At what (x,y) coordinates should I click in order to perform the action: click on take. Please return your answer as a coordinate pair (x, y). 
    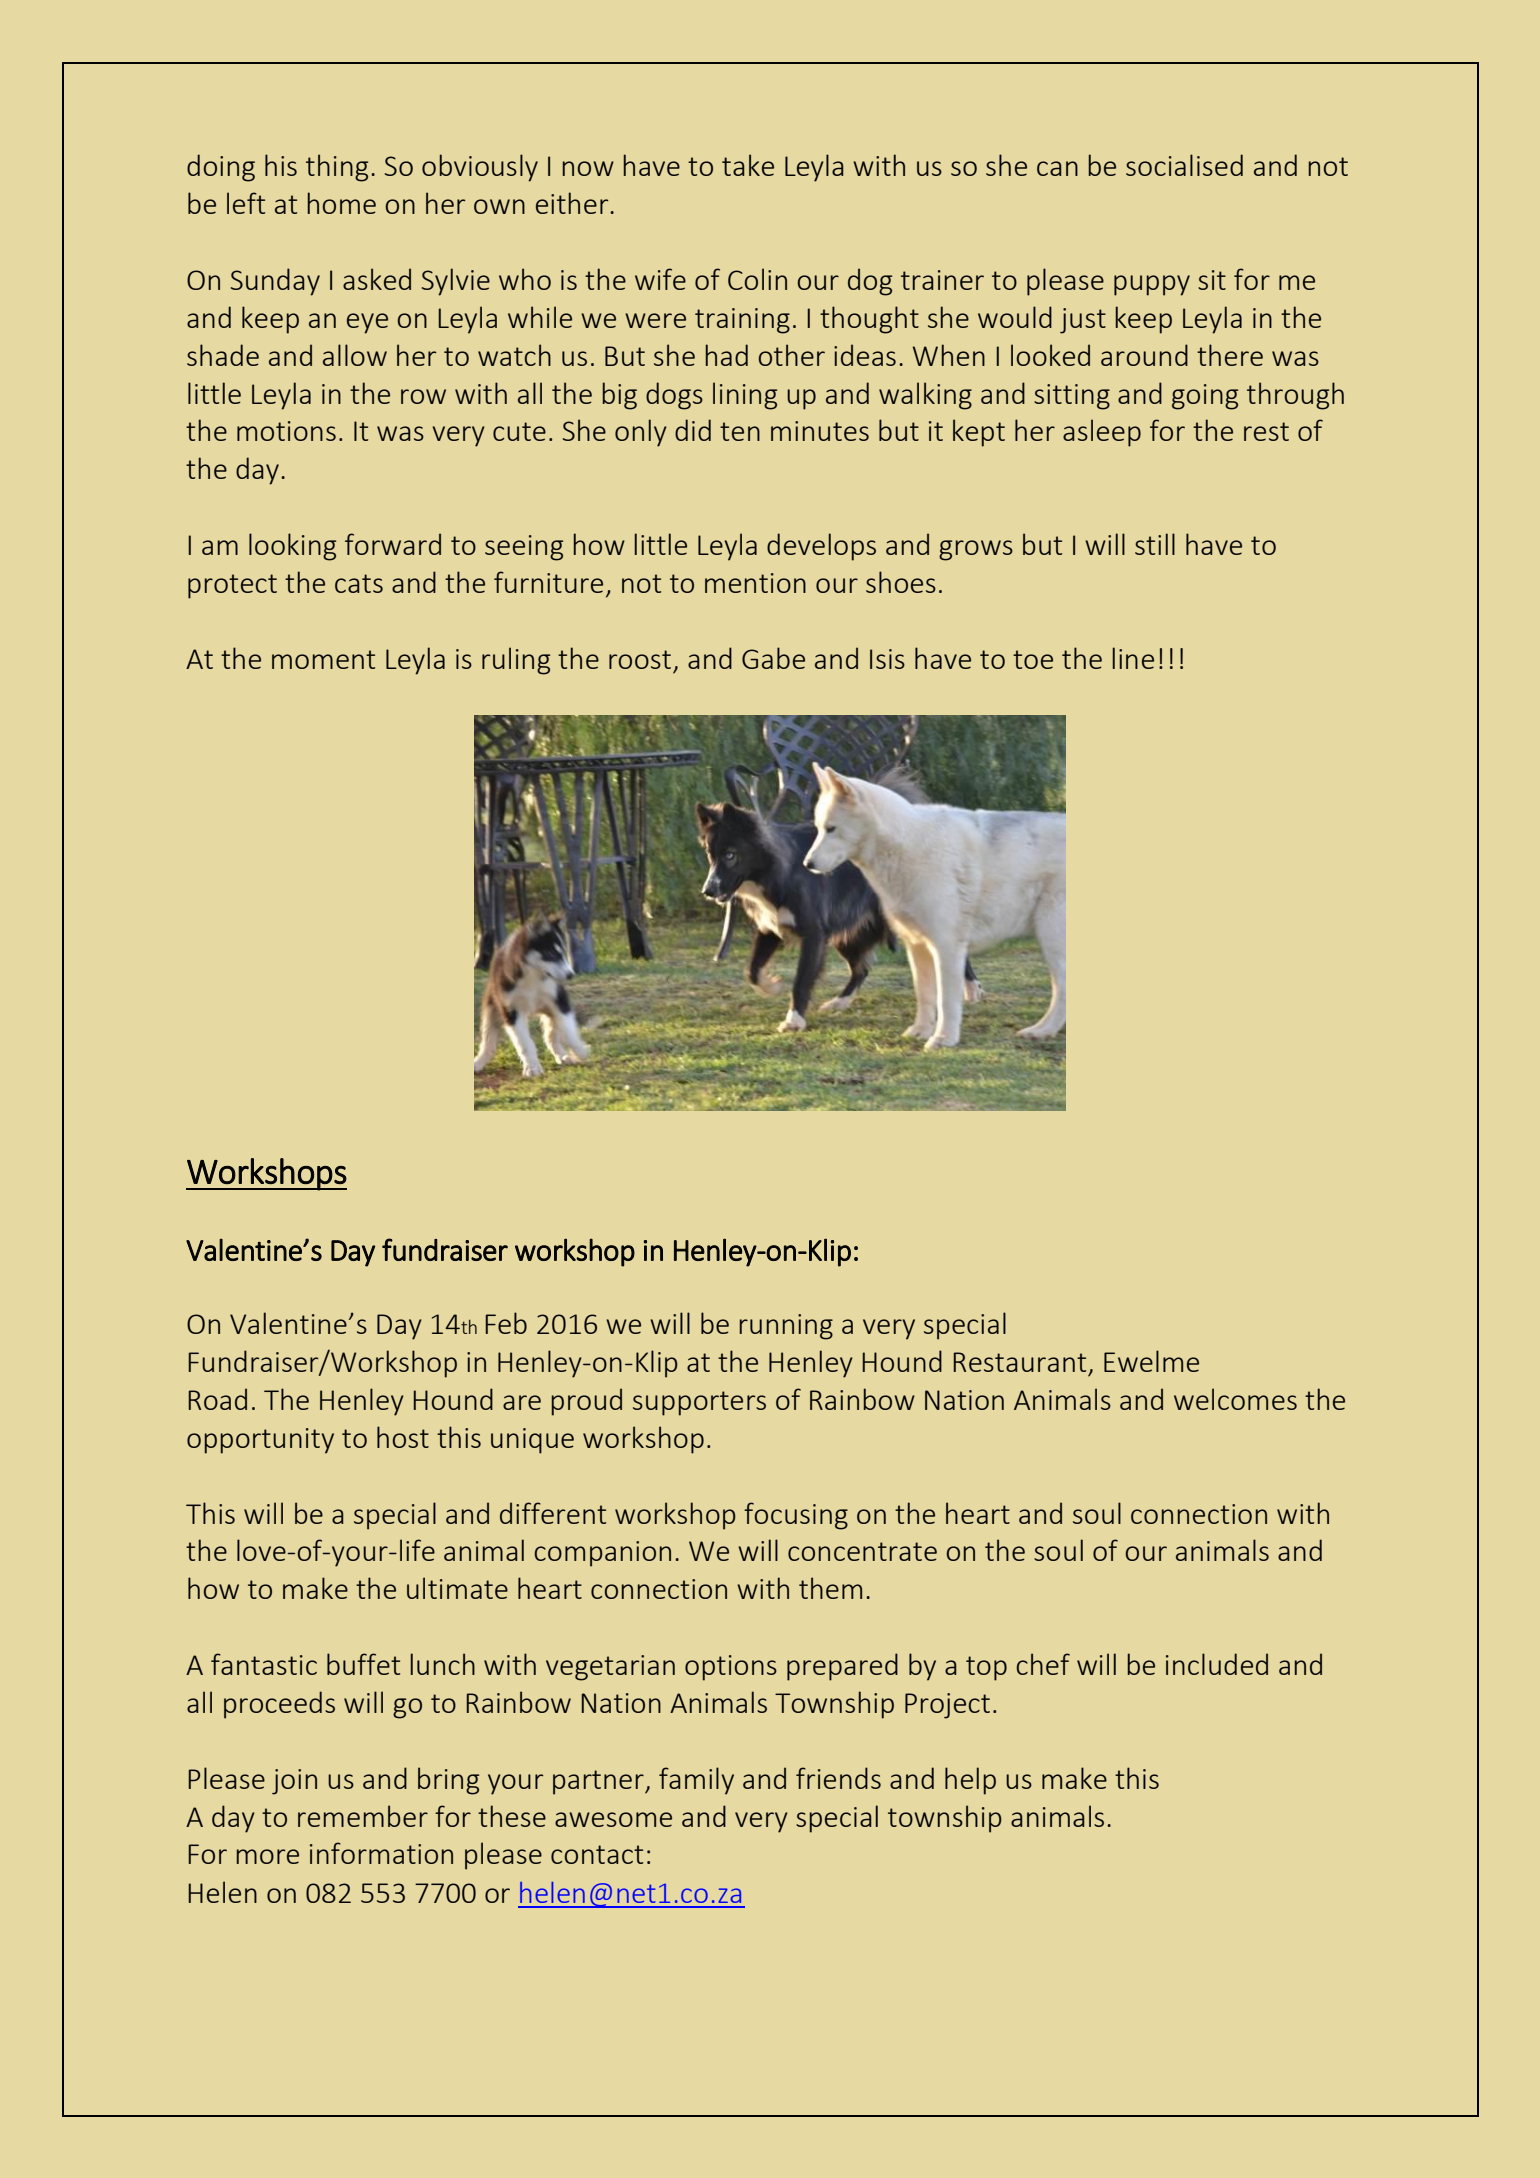
    Looking at the image, I should click on (748, 165).
